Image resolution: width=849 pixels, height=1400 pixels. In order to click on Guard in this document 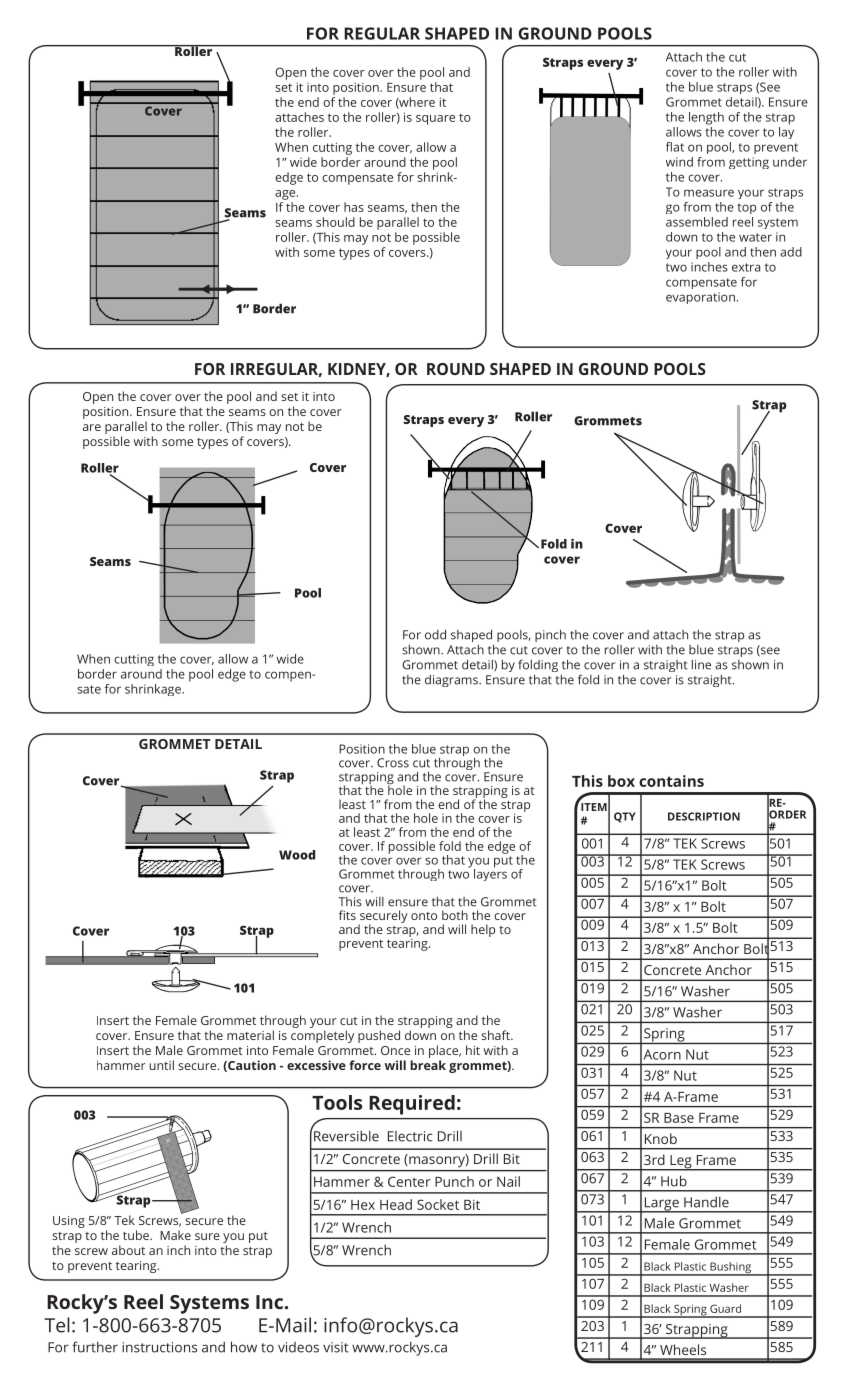, I will do `click(725, 1308)`.
